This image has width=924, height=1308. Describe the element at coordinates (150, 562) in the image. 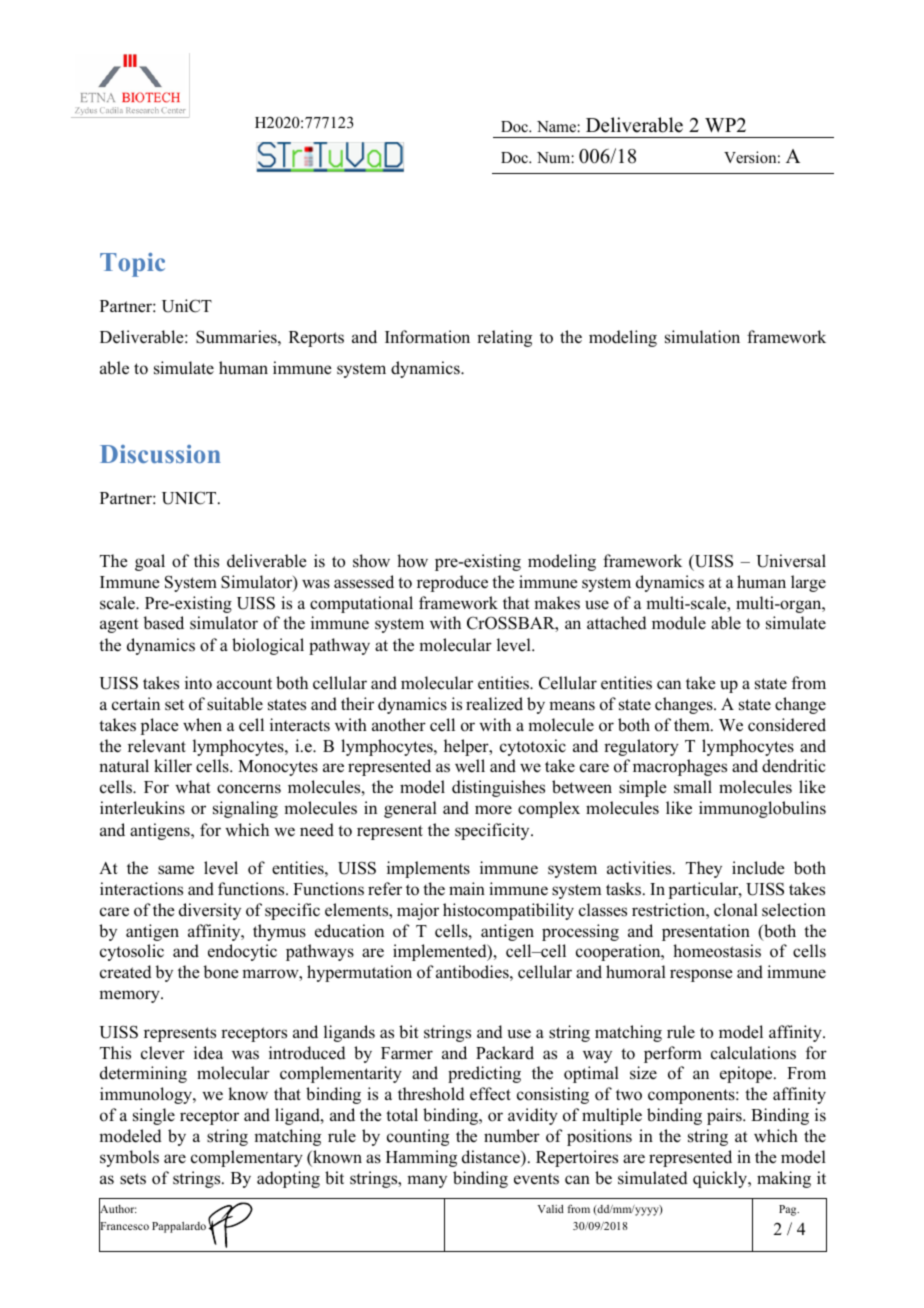

I see `goal` at that location.
